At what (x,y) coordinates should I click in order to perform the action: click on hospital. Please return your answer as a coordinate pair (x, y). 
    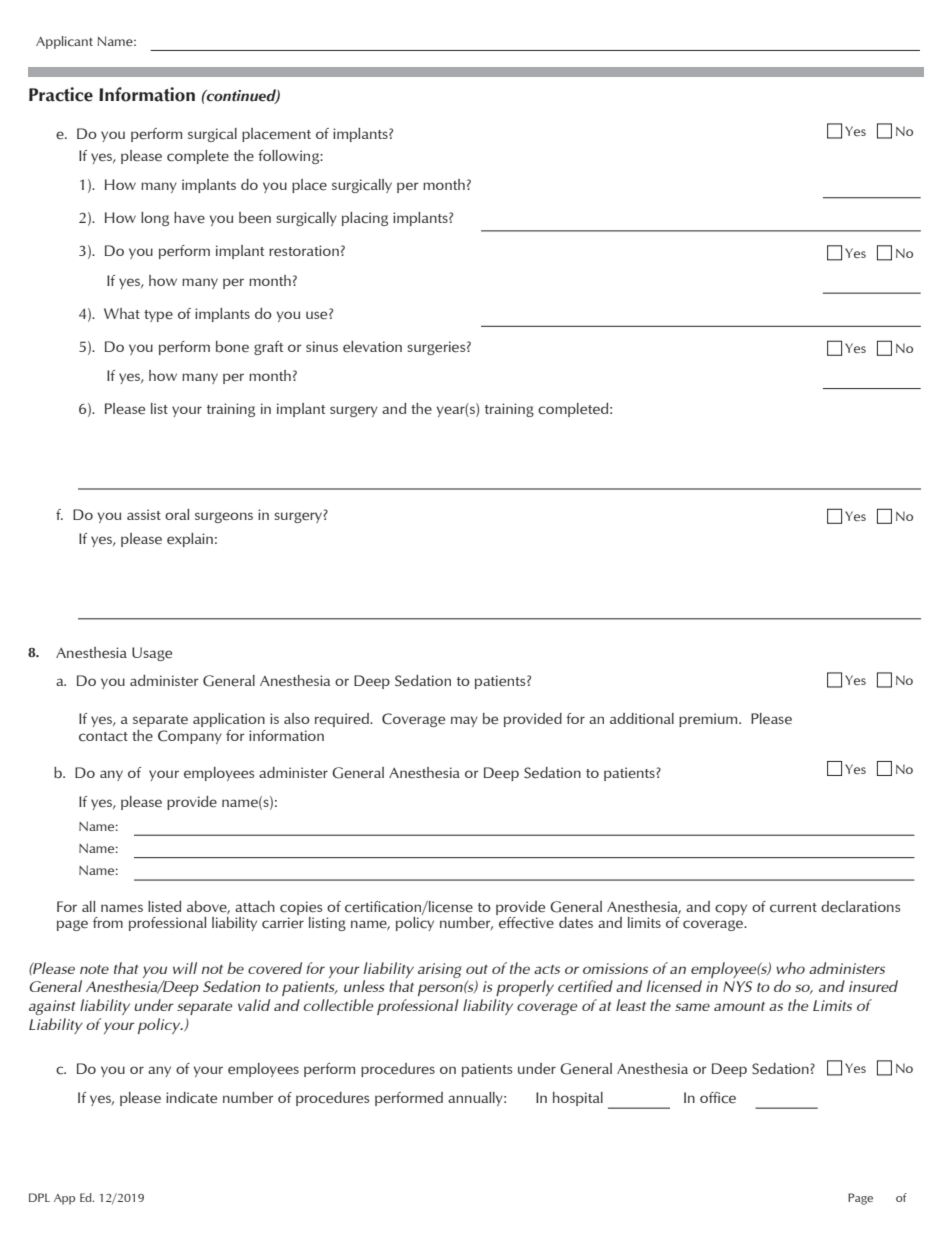
    Looking at the image, I should click on (578, 1099).
